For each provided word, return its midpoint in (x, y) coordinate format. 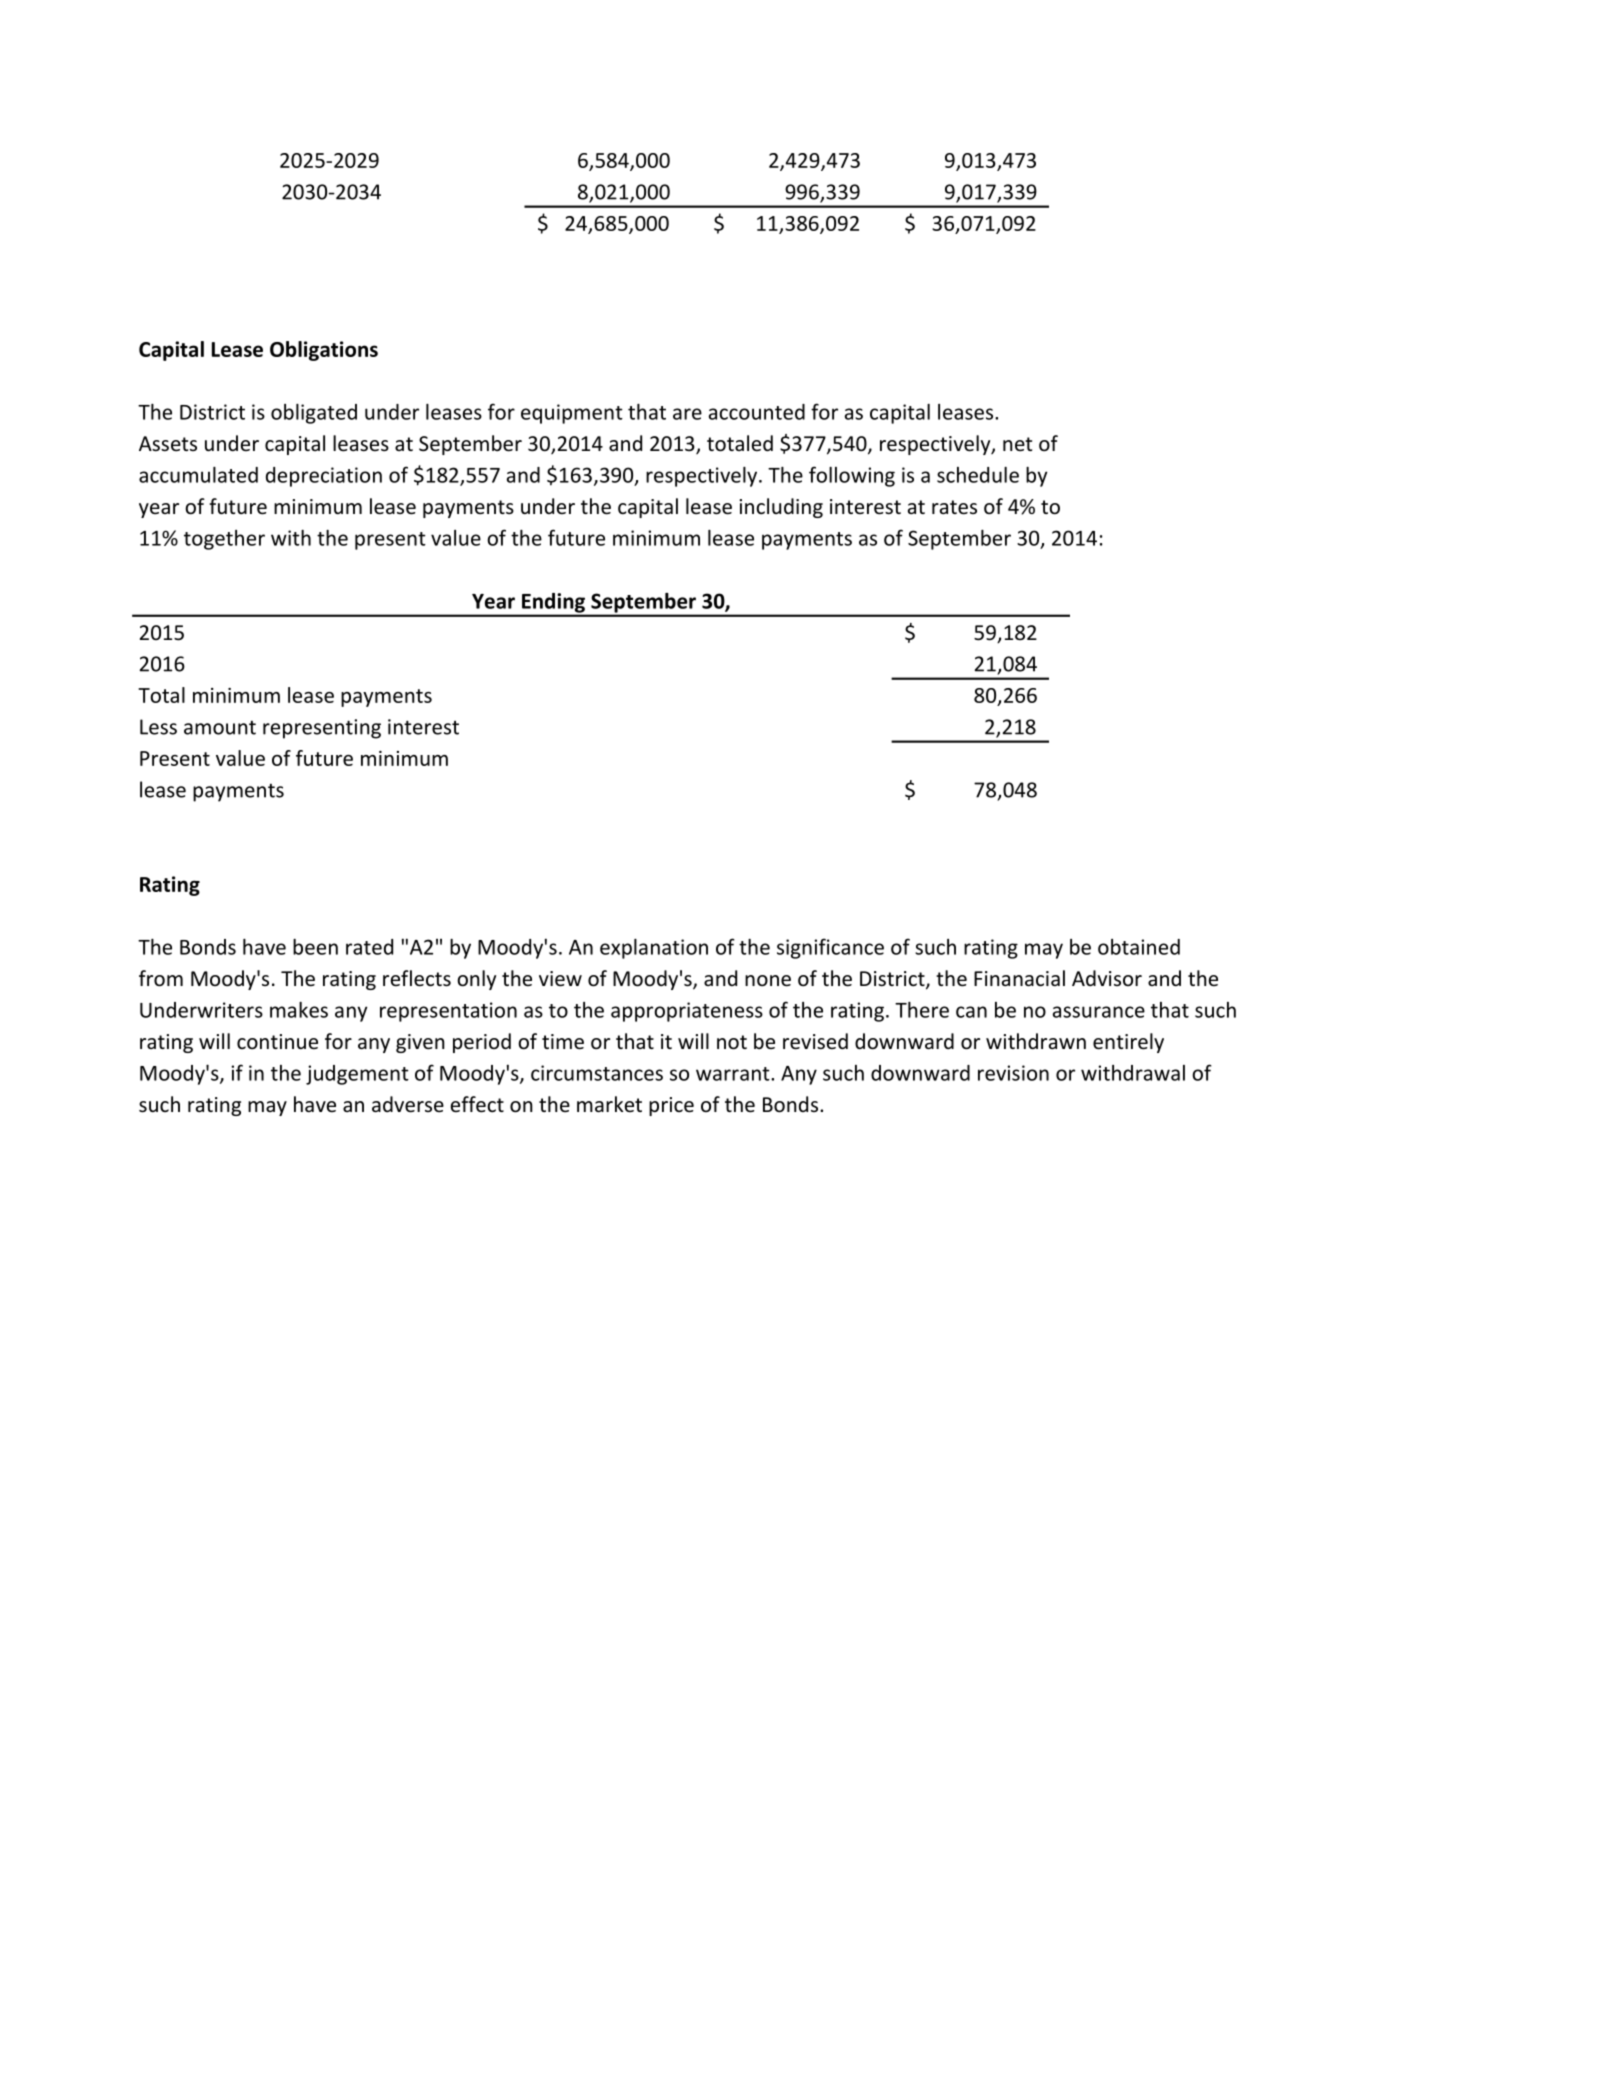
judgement (357, 1075)
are (687, 414)
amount (220, 727)
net (1017, 444)
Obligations (324, 351)
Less (158, 727)
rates (954, 507)
